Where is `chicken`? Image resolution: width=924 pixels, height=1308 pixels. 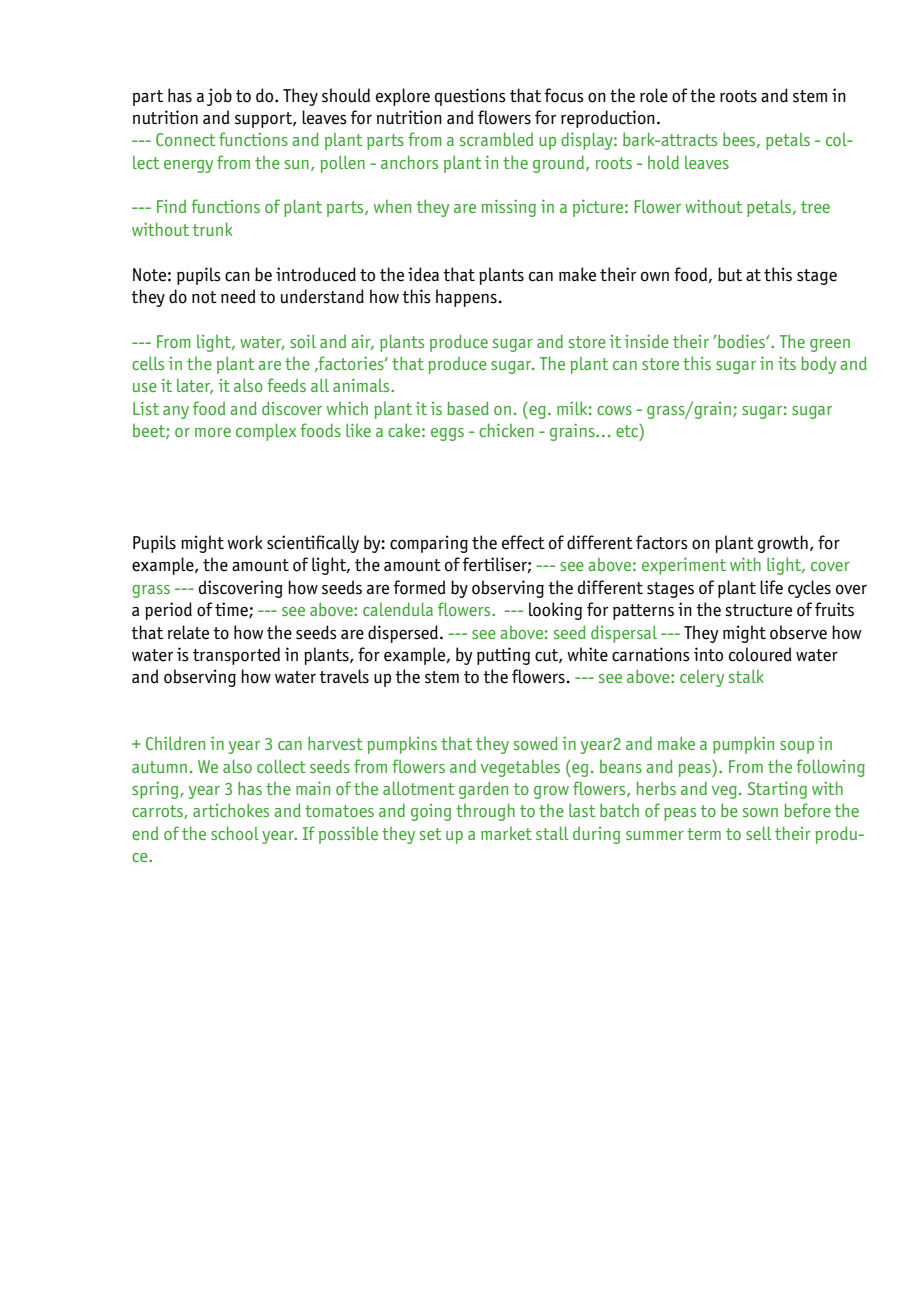
chicken is located at coordinates (506, 430).
